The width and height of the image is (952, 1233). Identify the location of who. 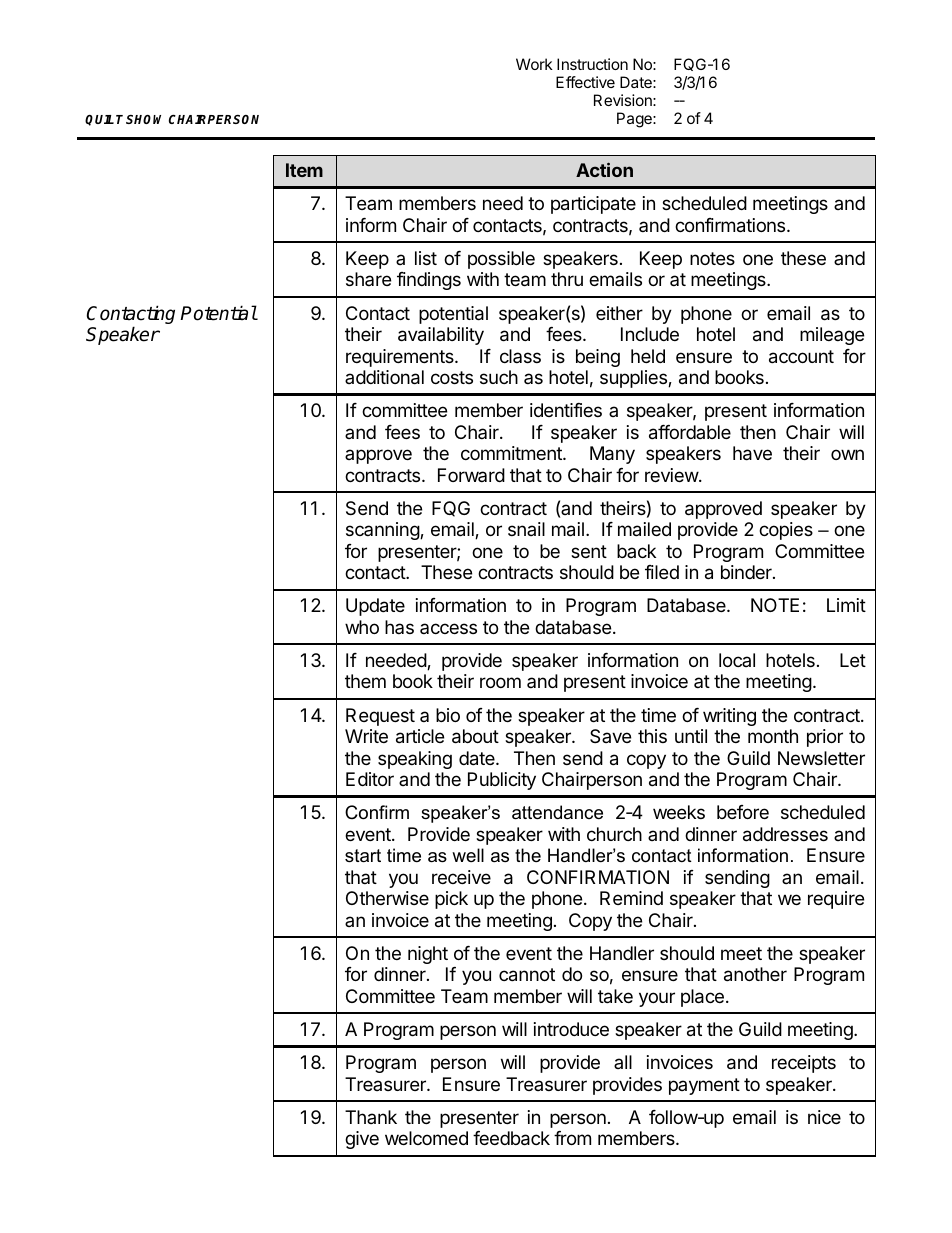
(362, 627).
